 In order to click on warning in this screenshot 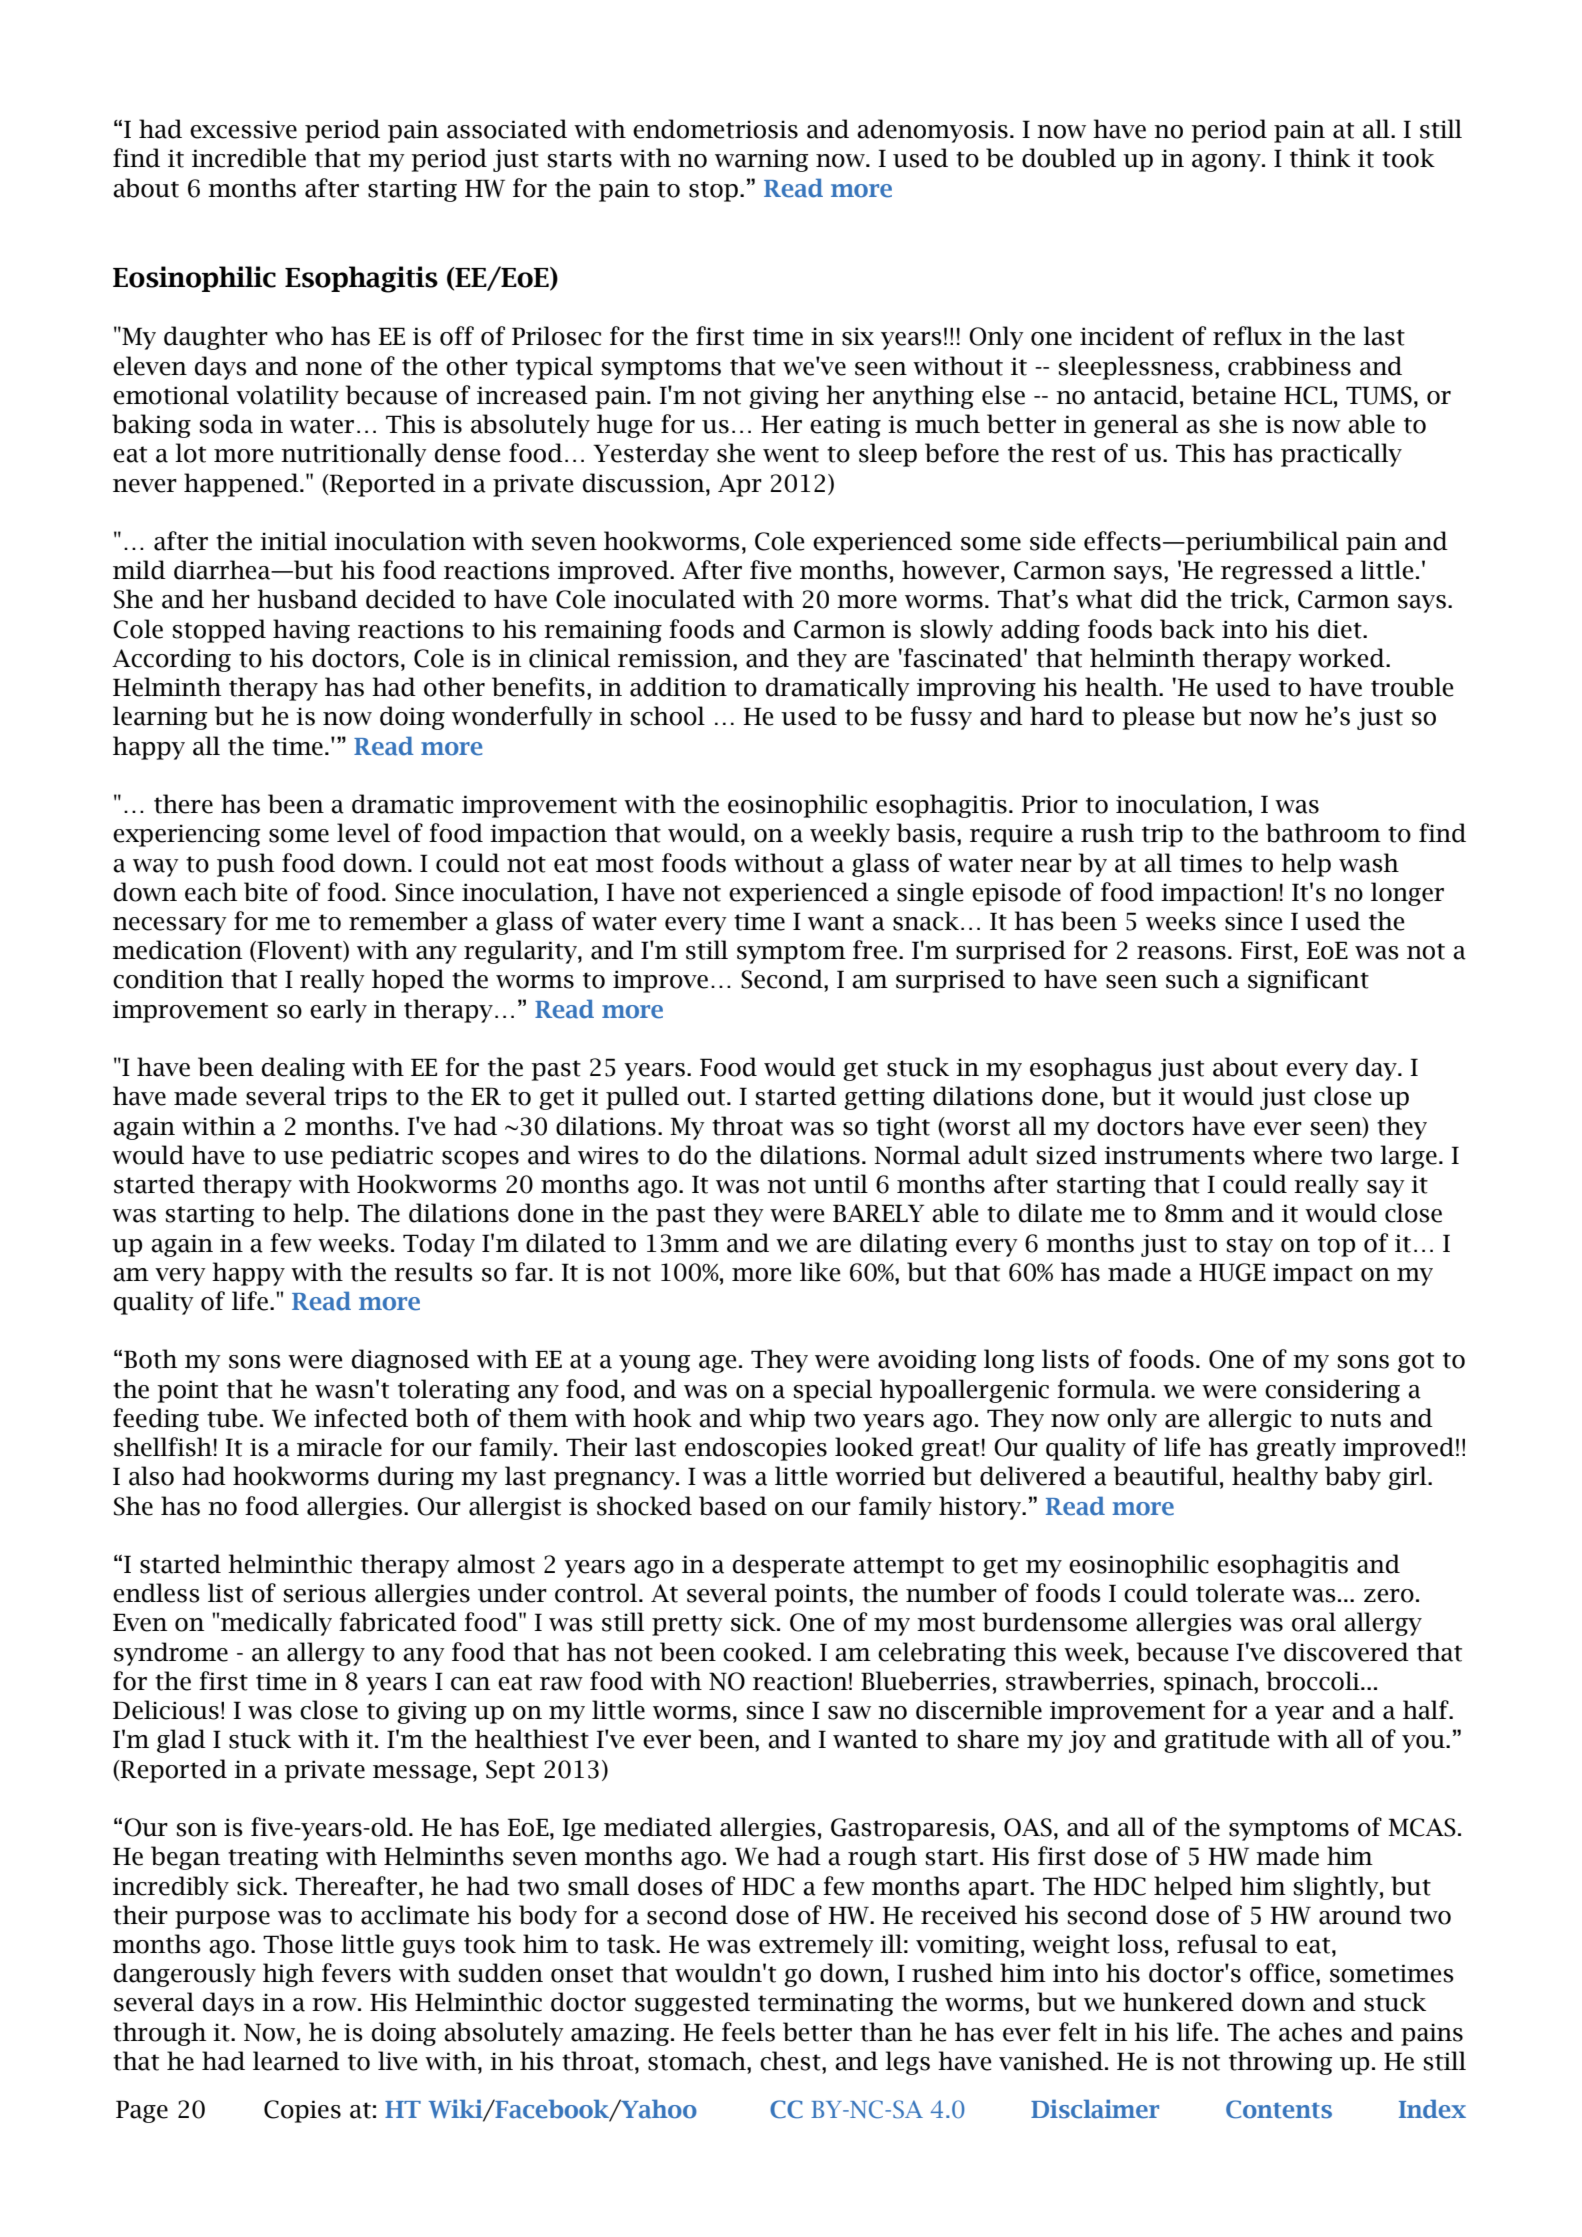, I will do `click(762, 160)`.
